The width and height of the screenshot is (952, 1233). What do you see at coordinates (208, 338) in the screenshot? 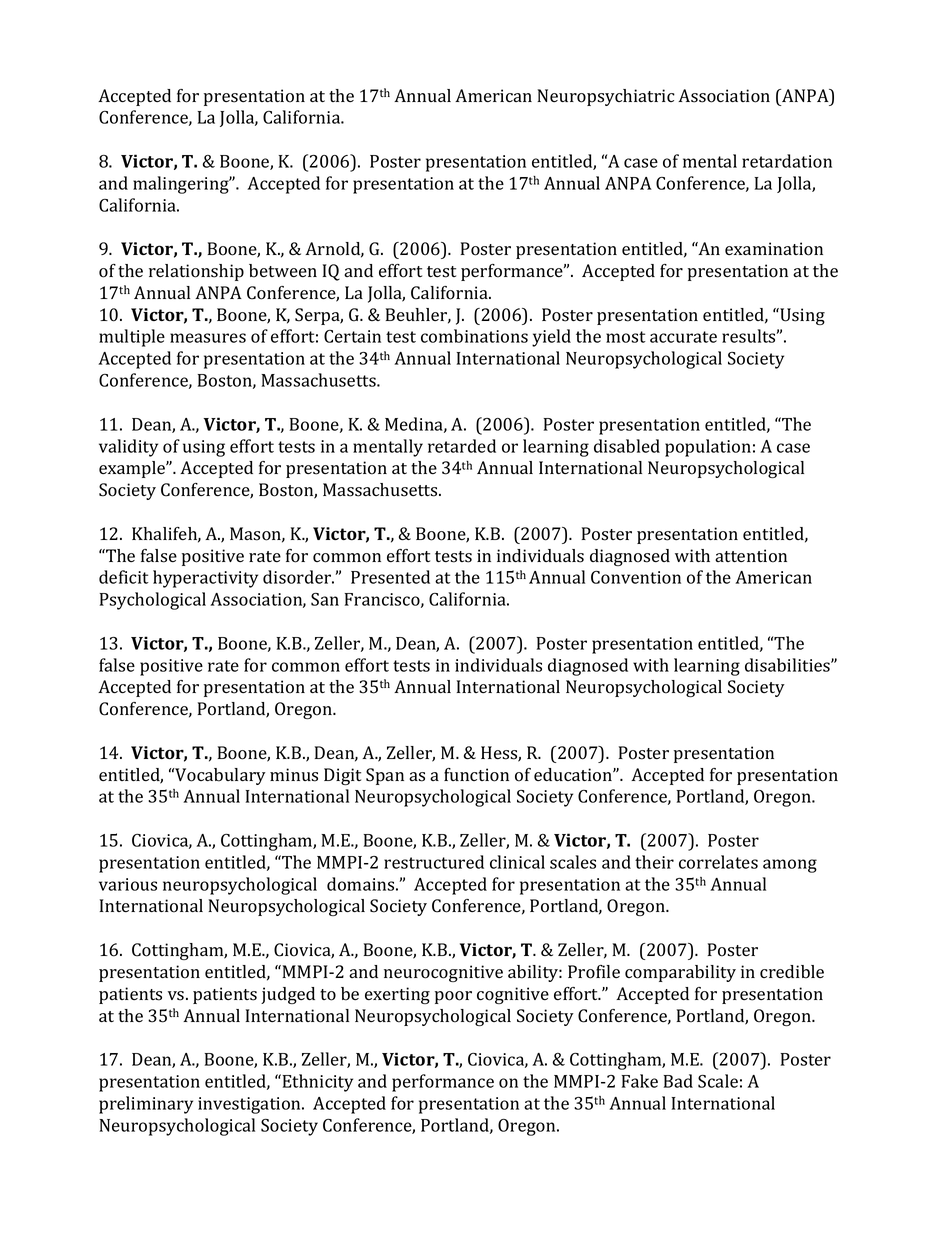
I see `measures` at bounding box center [208, 338].
